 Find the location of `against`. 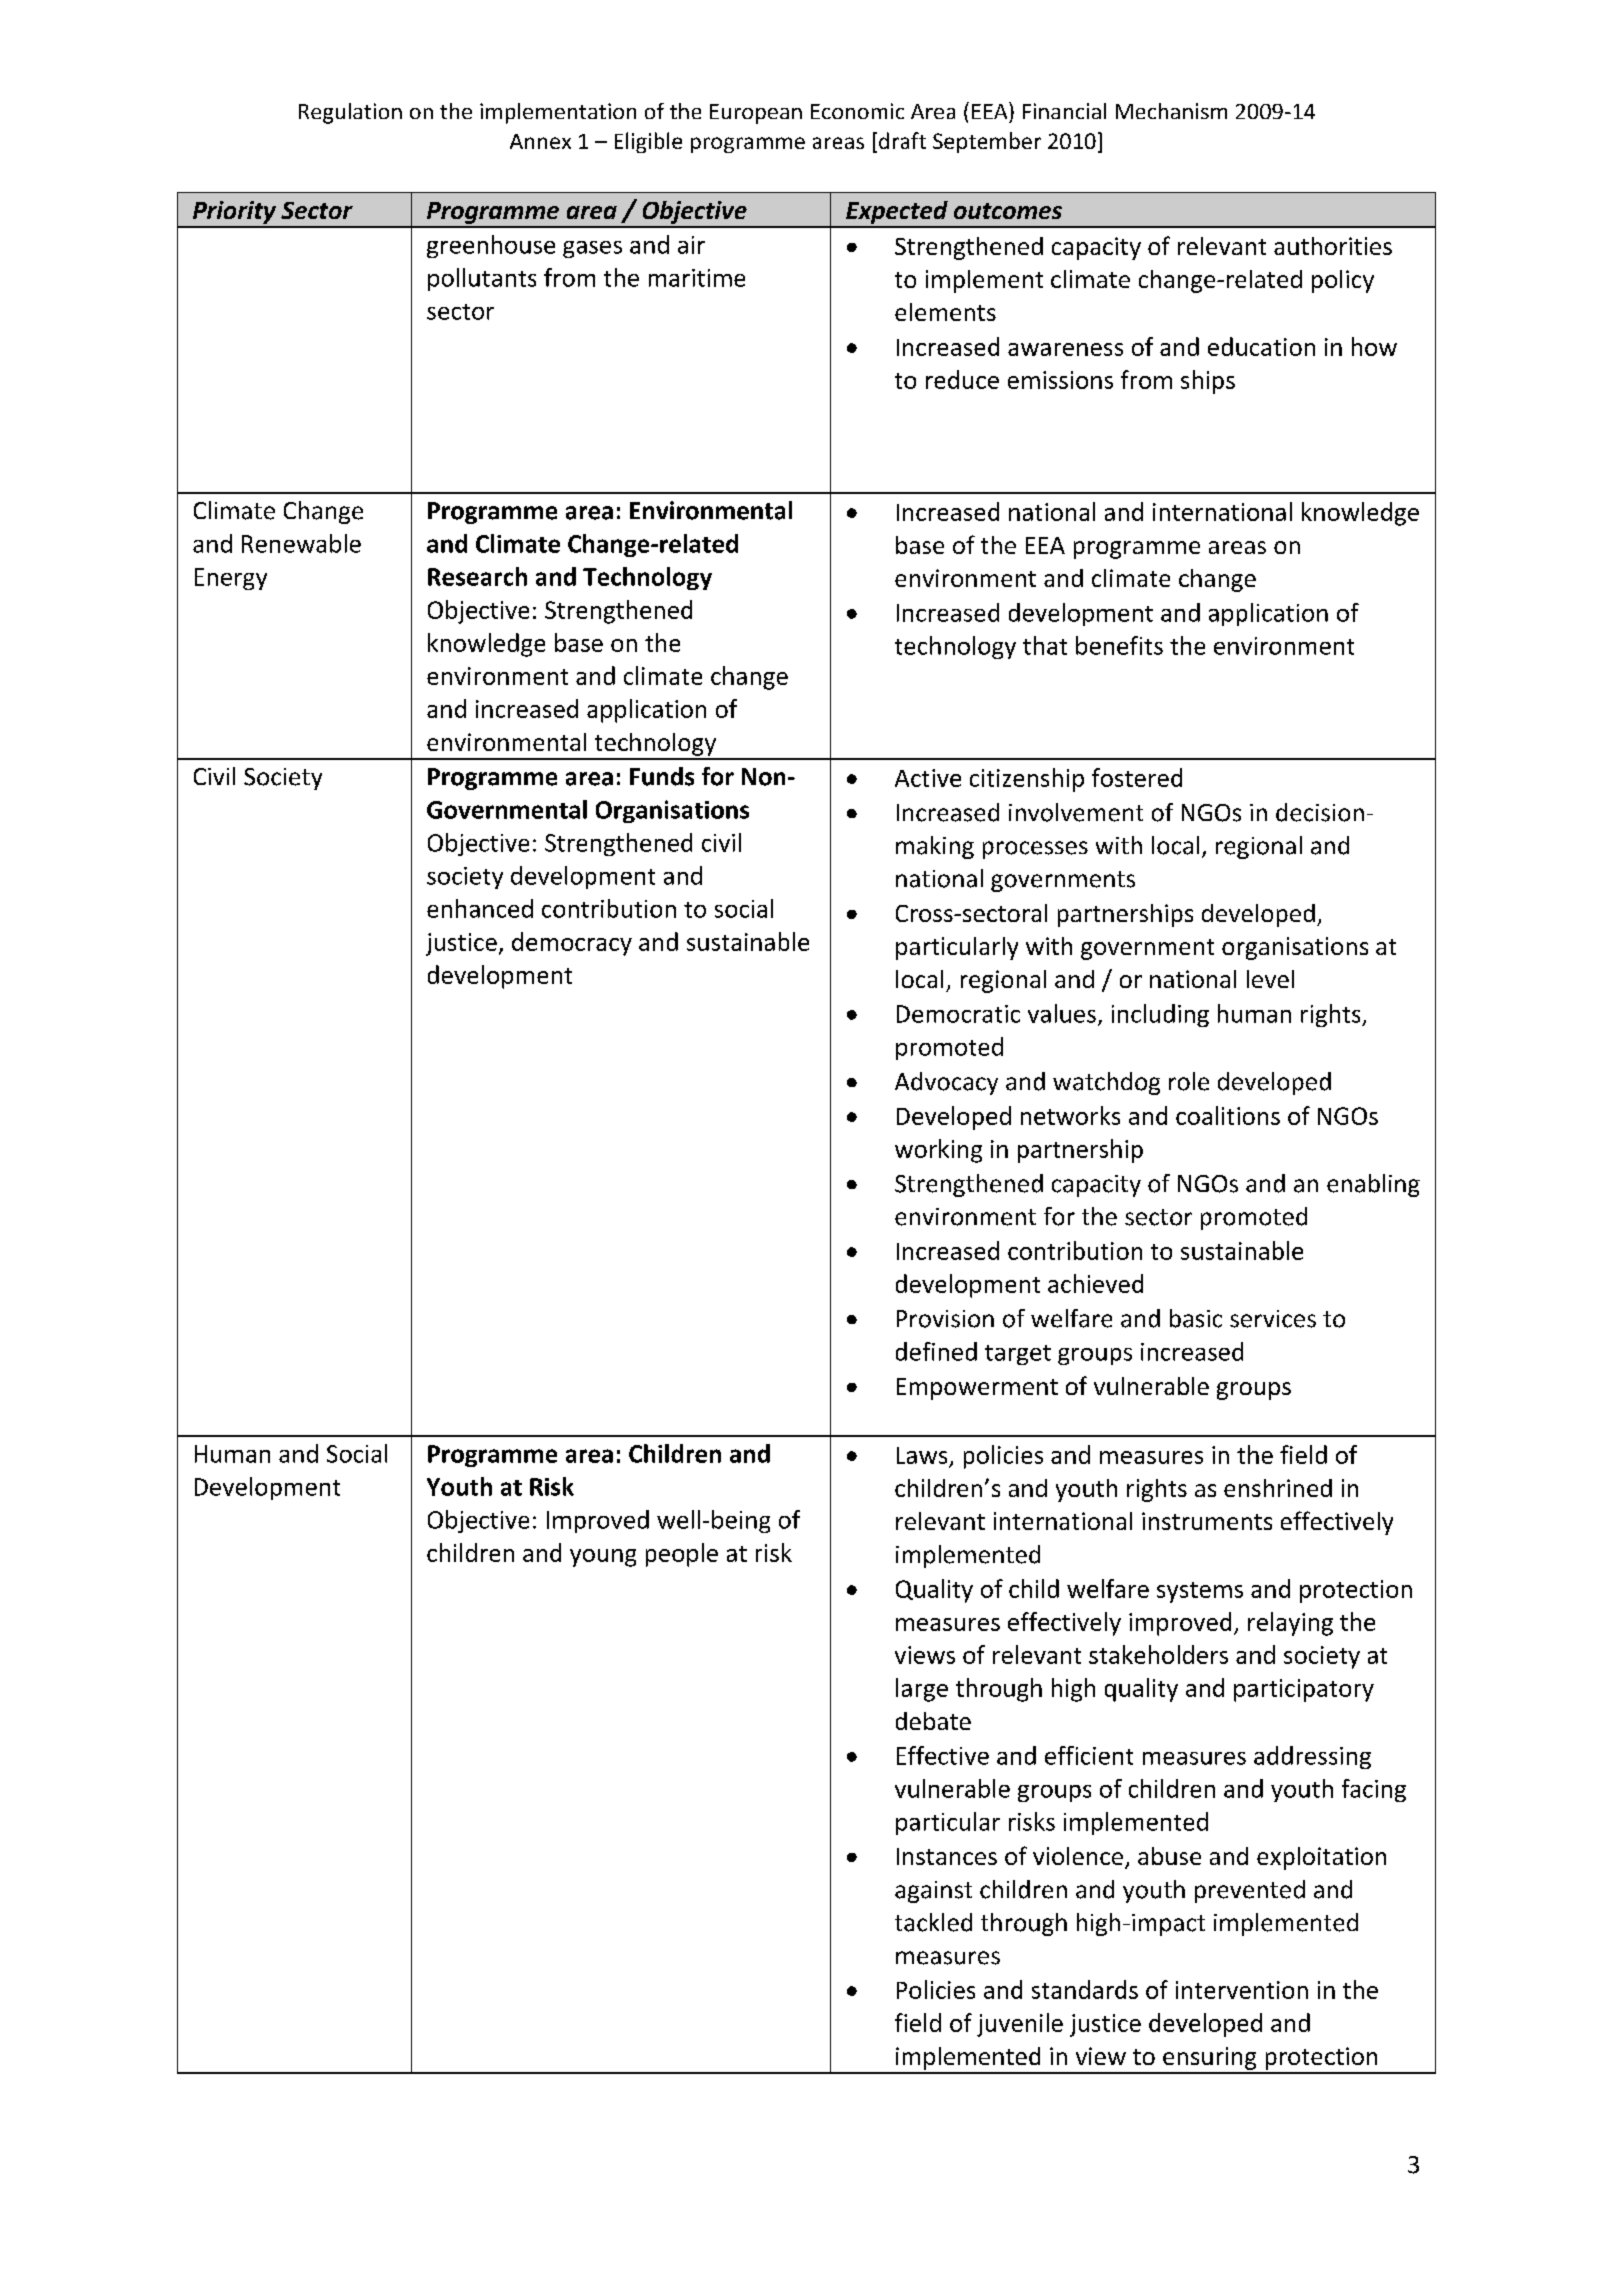

against is located at coordinates (933, 1892).
